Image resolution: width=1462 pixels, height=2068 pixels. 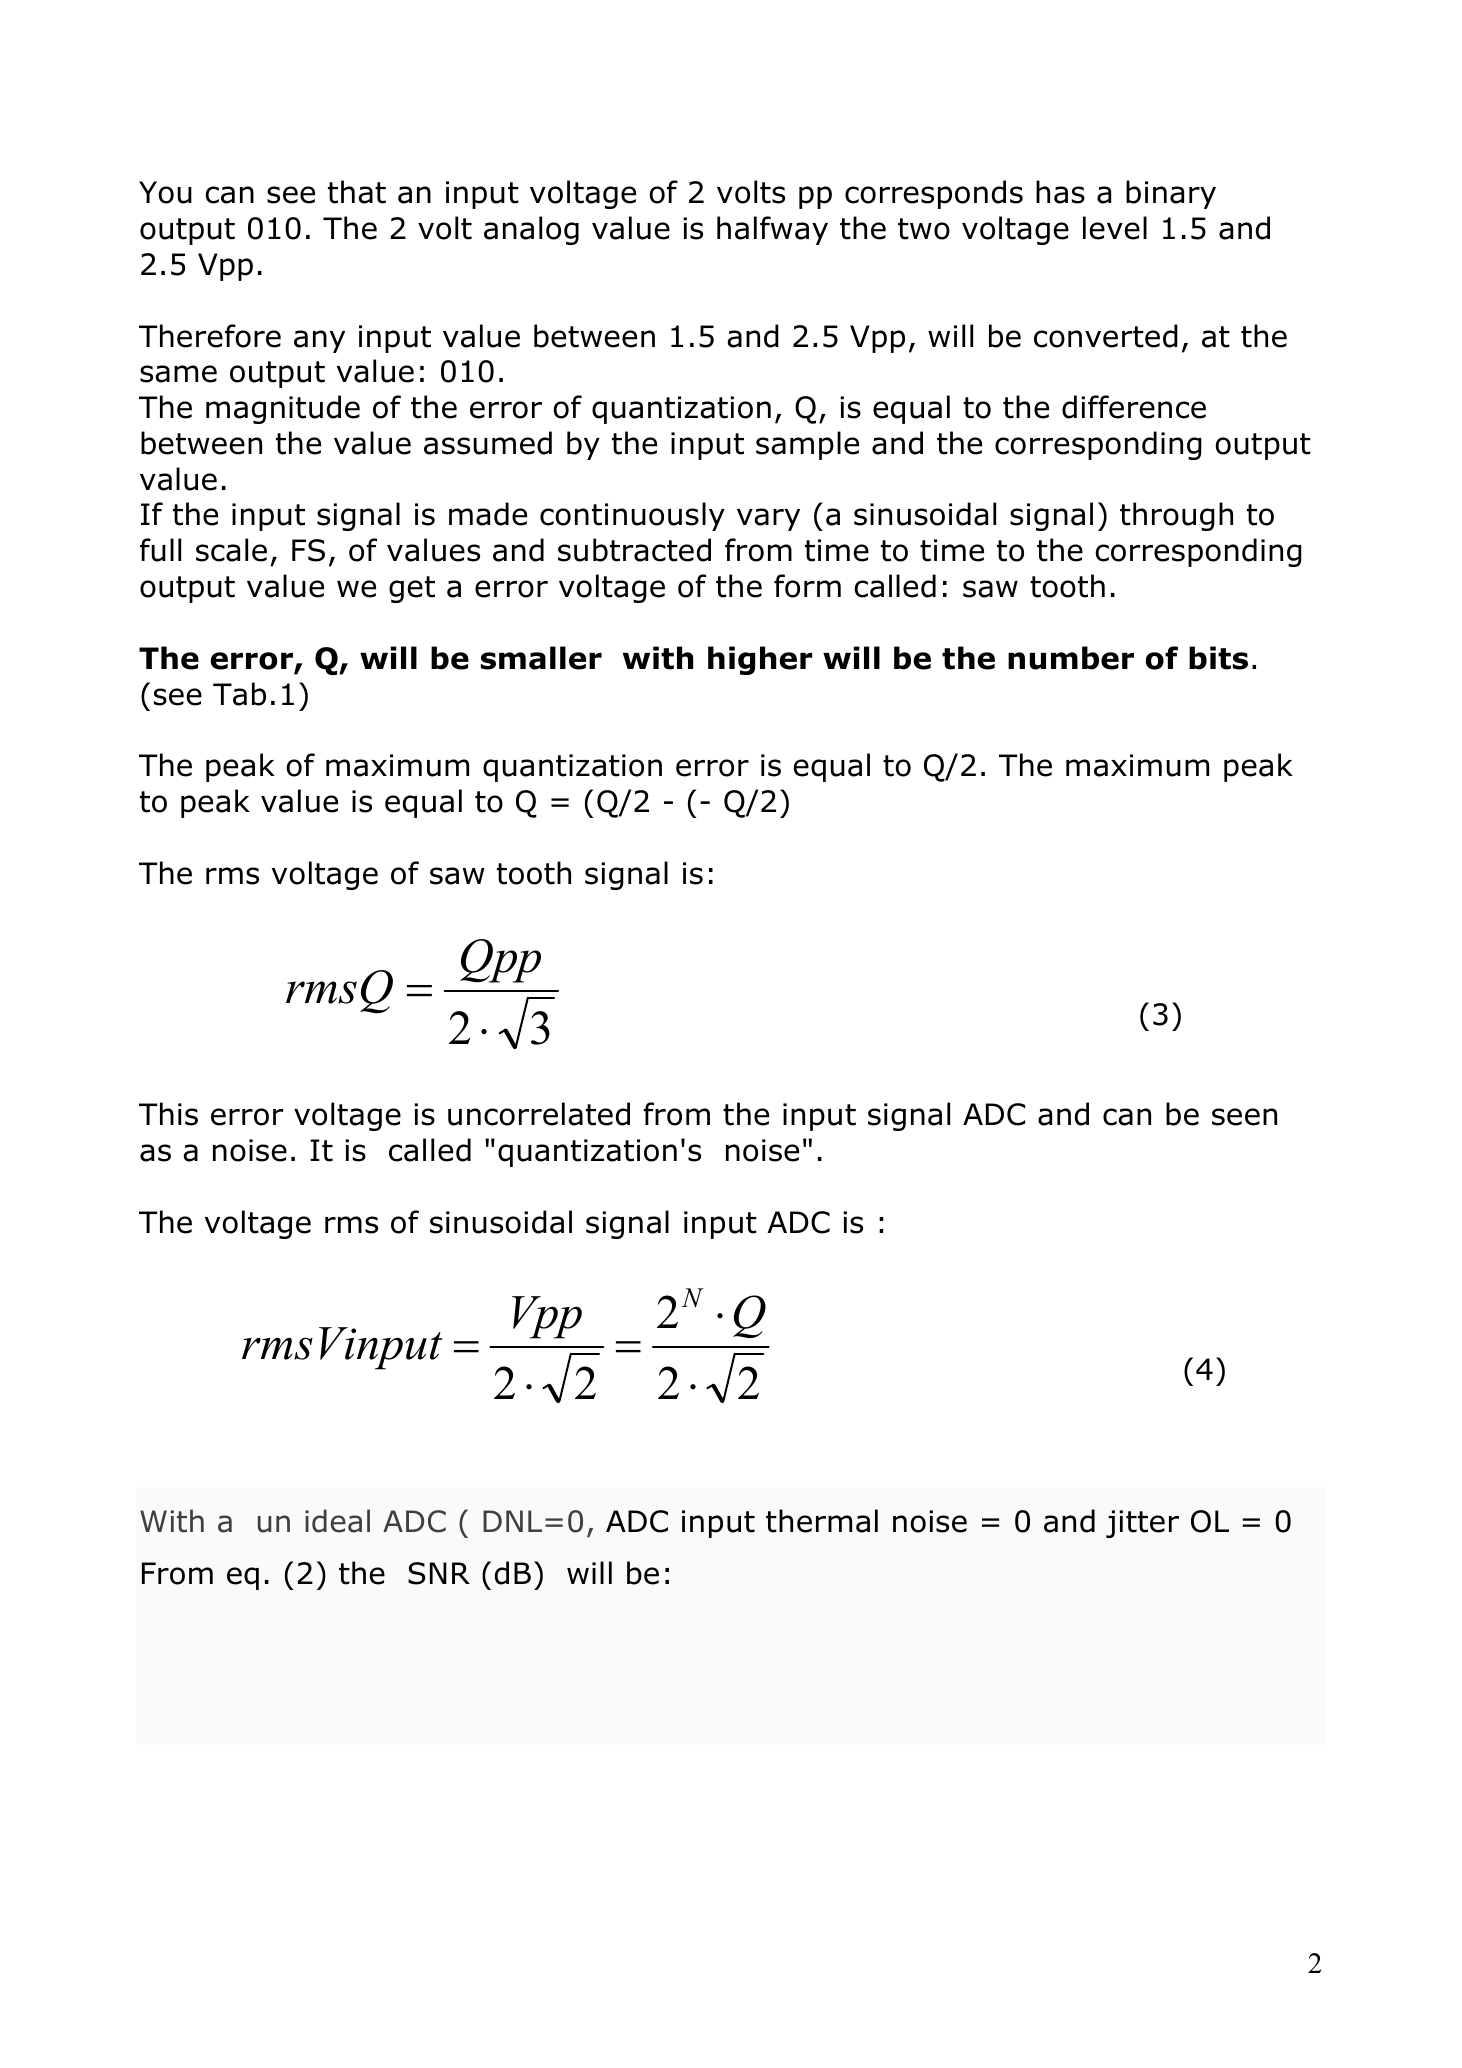 I want to click on uncorrelated, so click(x=539, y=1114).
